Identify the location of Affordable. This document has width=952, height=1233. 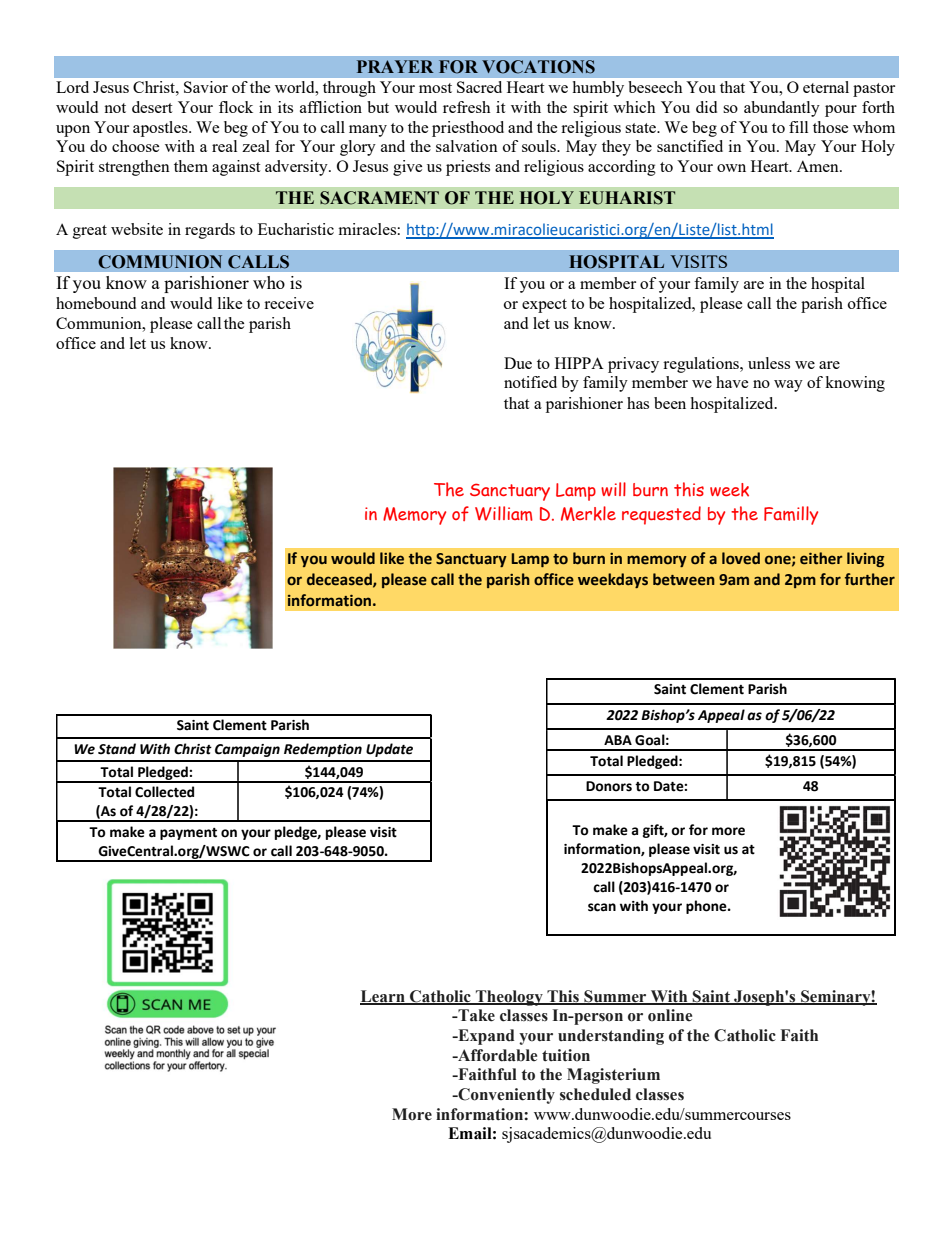
(496, 1055).
